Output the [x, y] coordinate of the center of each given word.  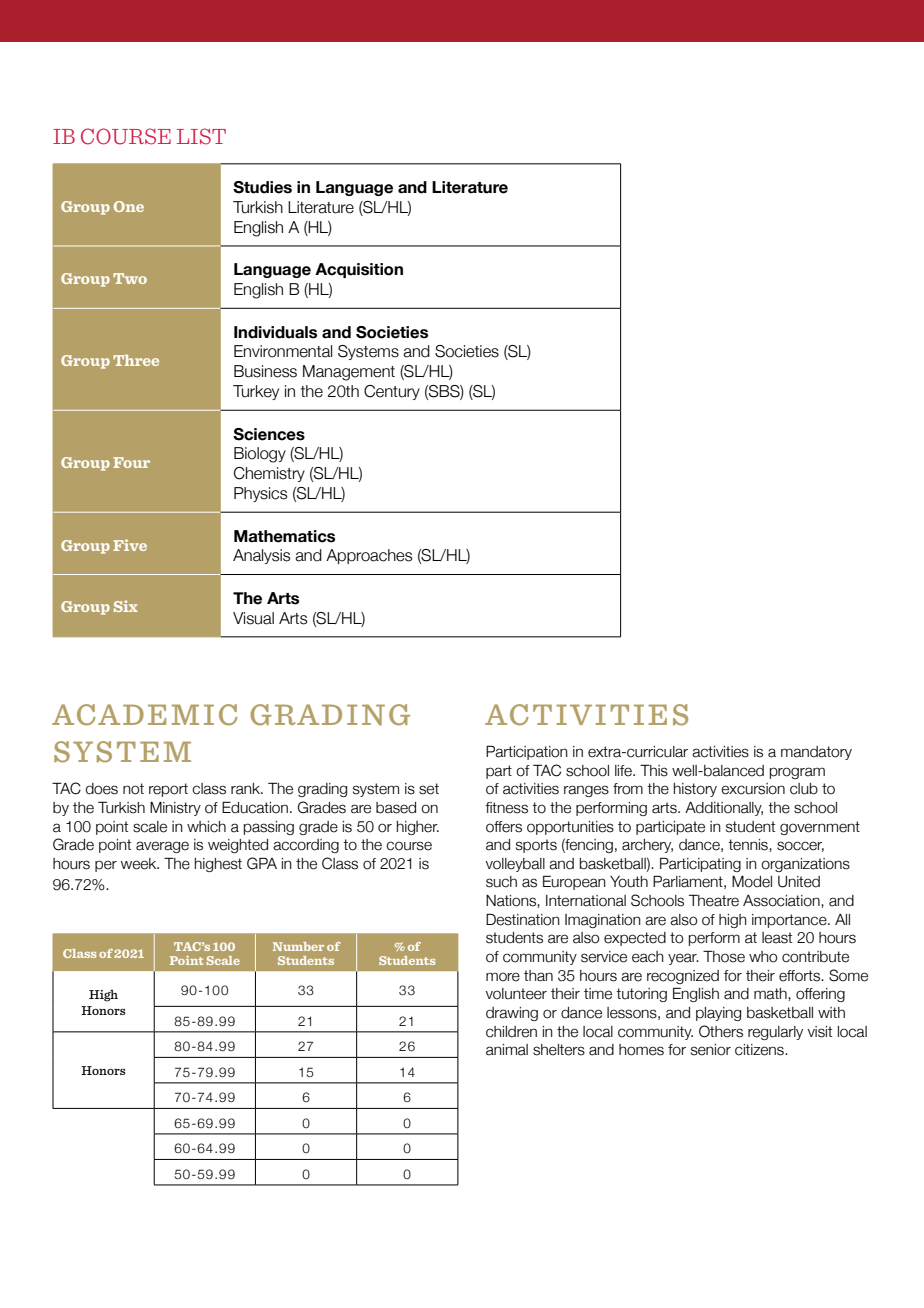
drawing [512, 1014]
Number [298, 946]
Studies [262, 187]
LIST [201, 136]
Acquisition [359, 270]
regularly [775, 1033]
